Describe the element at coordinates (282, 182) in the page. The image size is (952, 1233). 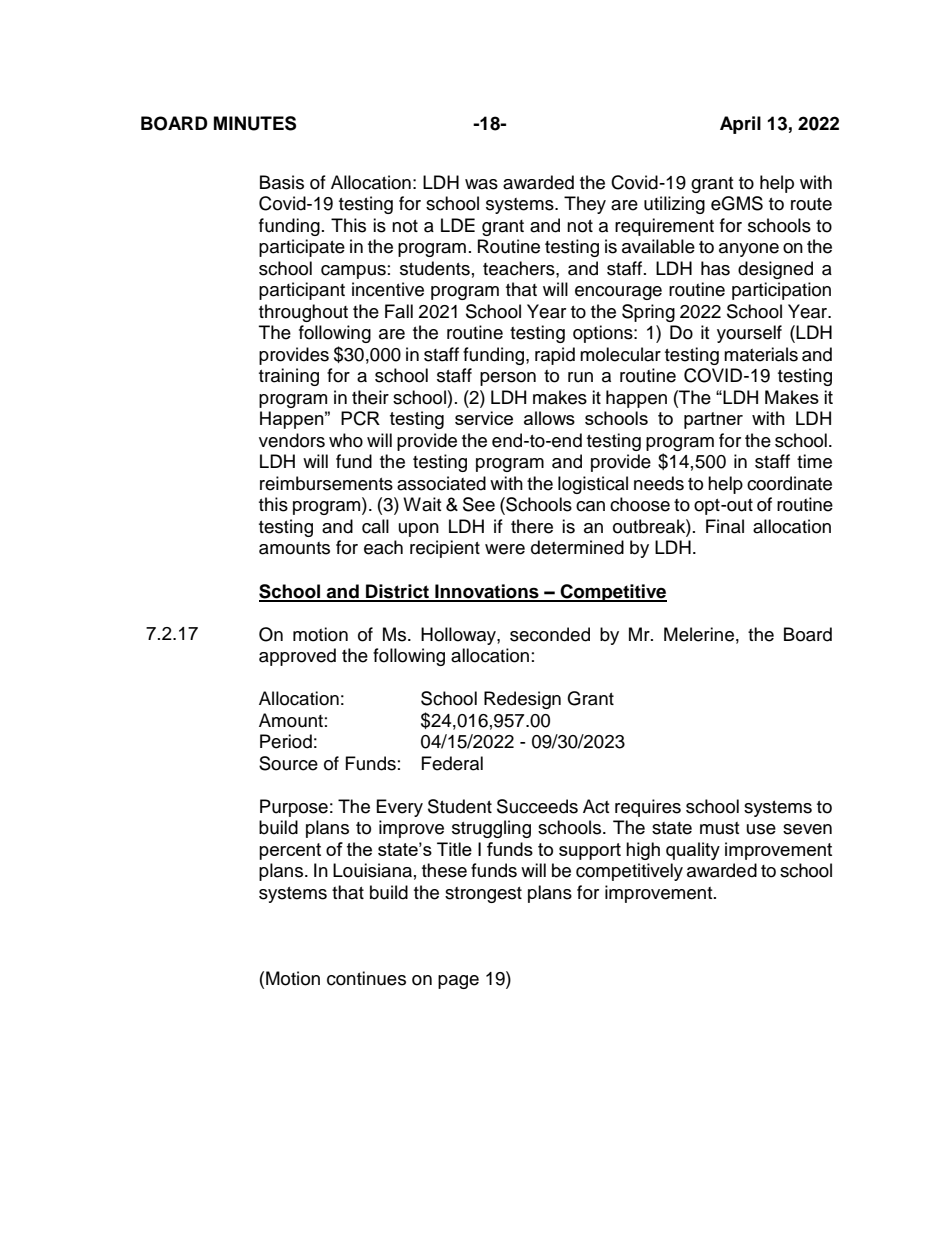
I see `Basis` at that location.
